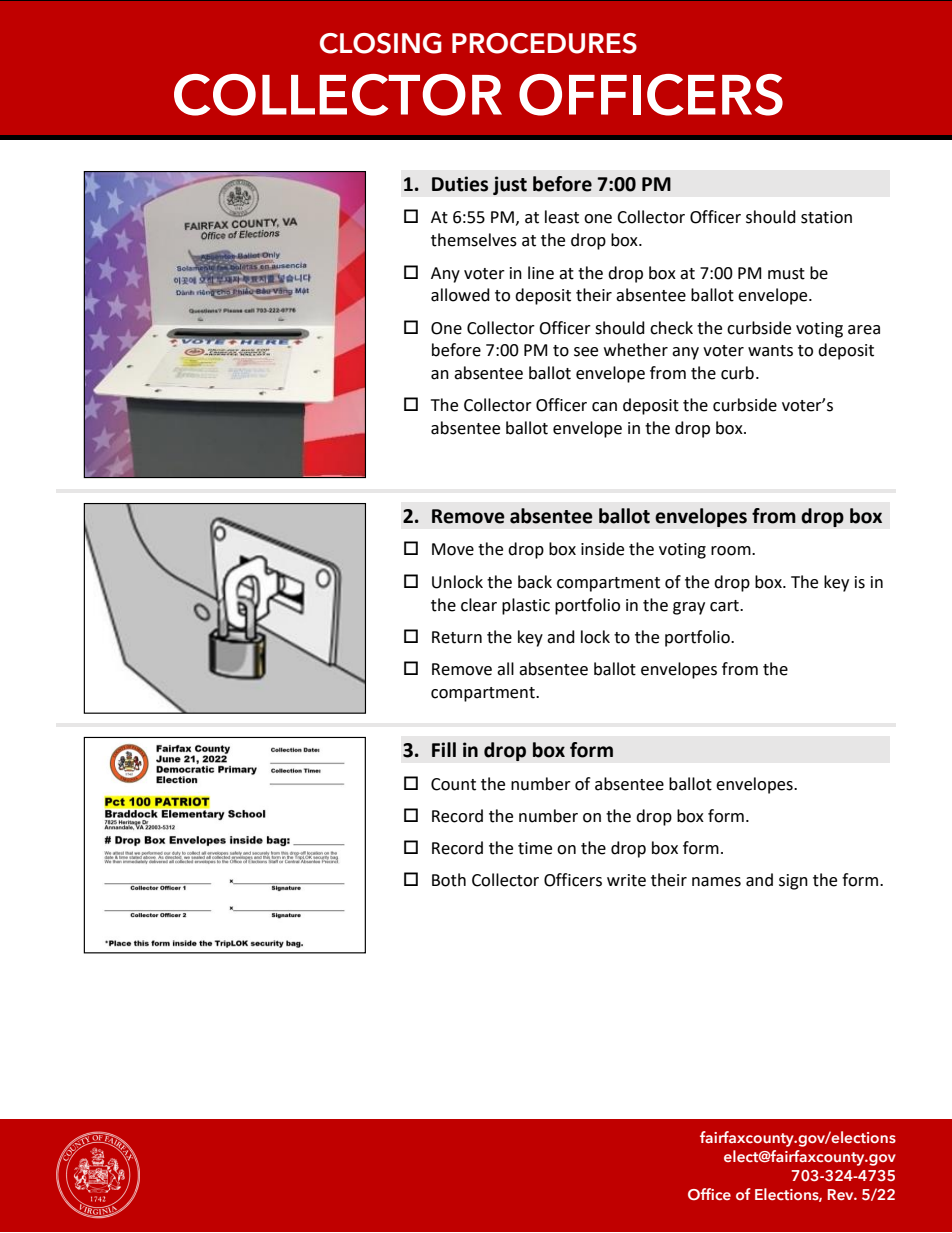 The image size is (952, 1233). I want to click on whether, so click(636, 350).
